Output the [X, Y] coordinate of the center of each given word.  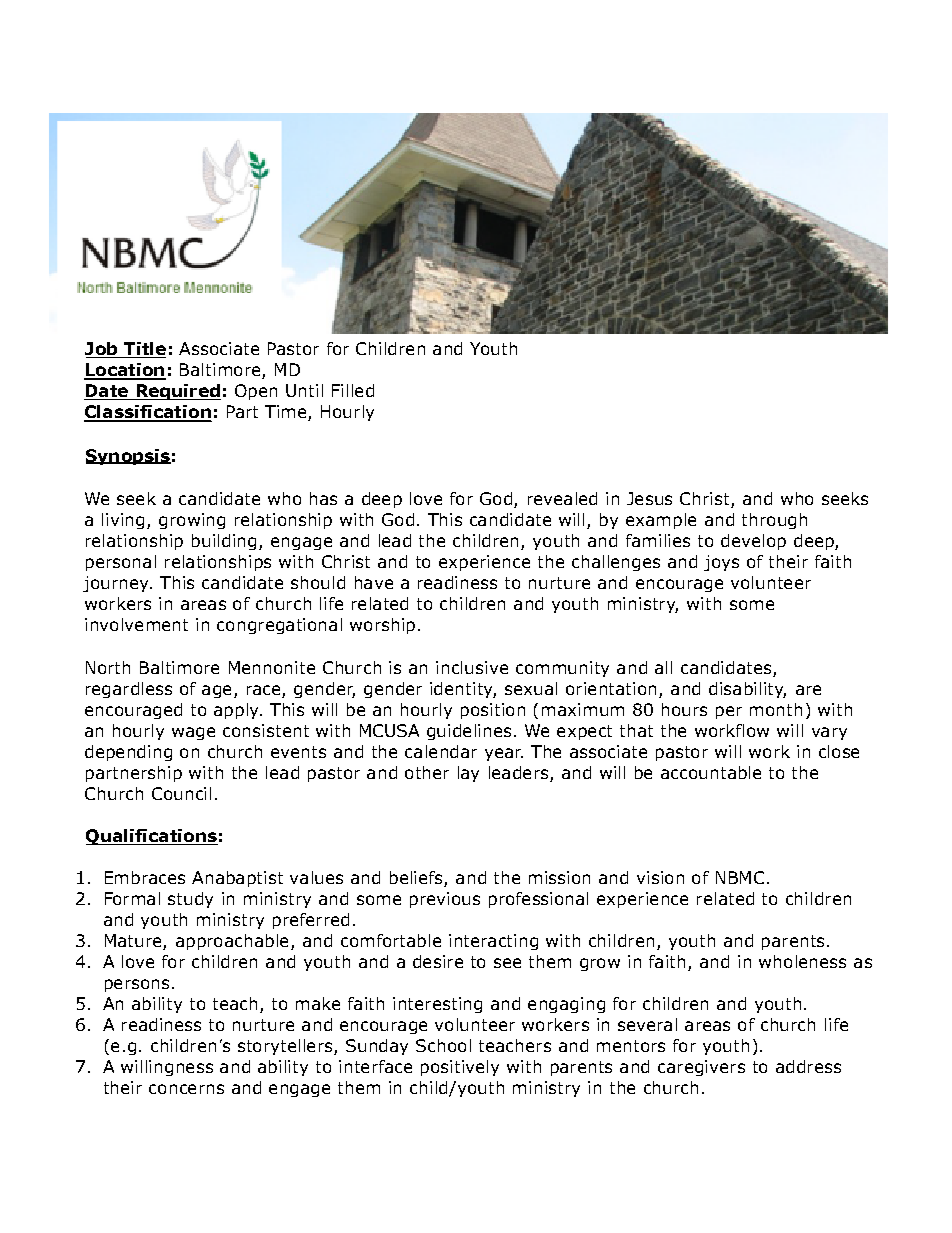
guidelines [469, 732]
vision [660, 877]
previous [445, 900]
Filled [353, 390]
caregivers [701, 1068]
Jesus [649, 498]
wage [193, 733]
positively [460, 1068]
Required [177, 392]
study [190, 900]
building [224, 542]
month [776, 709]
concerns [186, 1089]
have [374, 582]
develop [753, 542]
